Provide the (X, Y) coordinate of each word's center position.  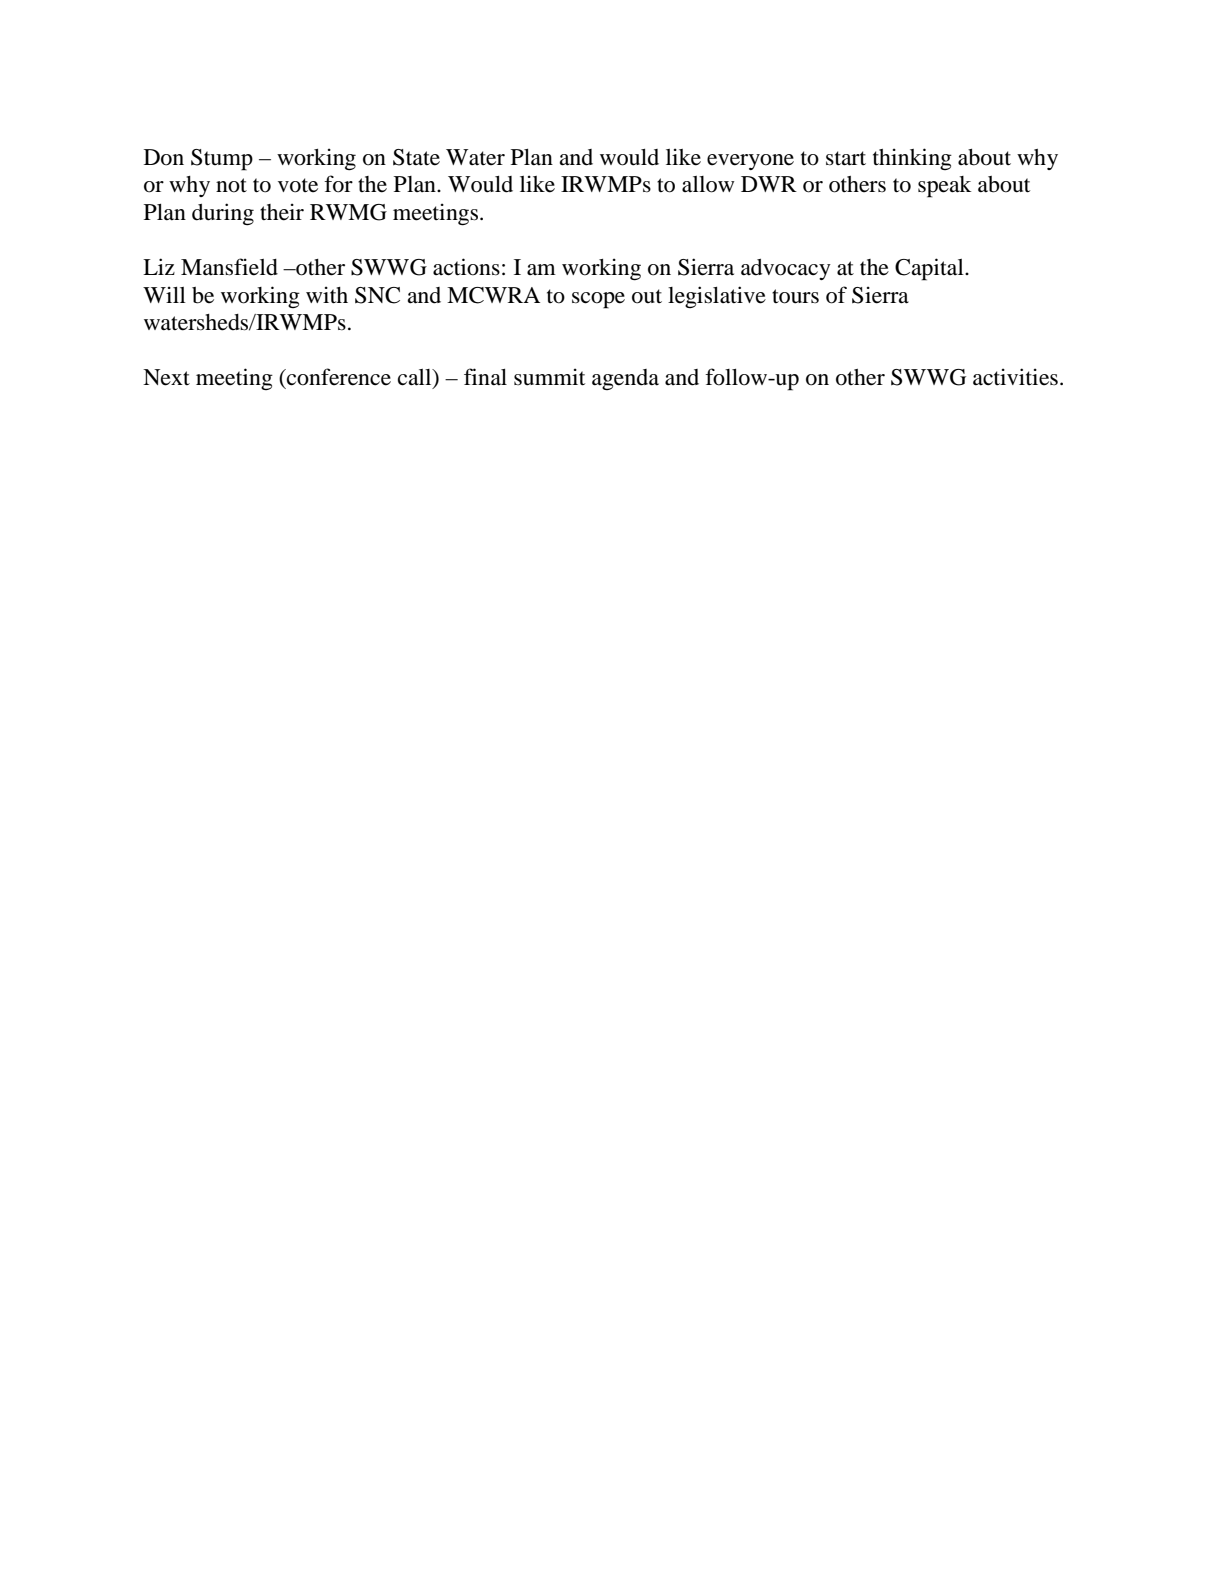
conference (338, 377)
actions (466, 267)
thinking (912, 159)
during (223, 214)
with (327, 295)
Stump (222, 160)
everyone (750, 162)
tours (795, 296)
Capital (930, 269)
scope (598, 300)
